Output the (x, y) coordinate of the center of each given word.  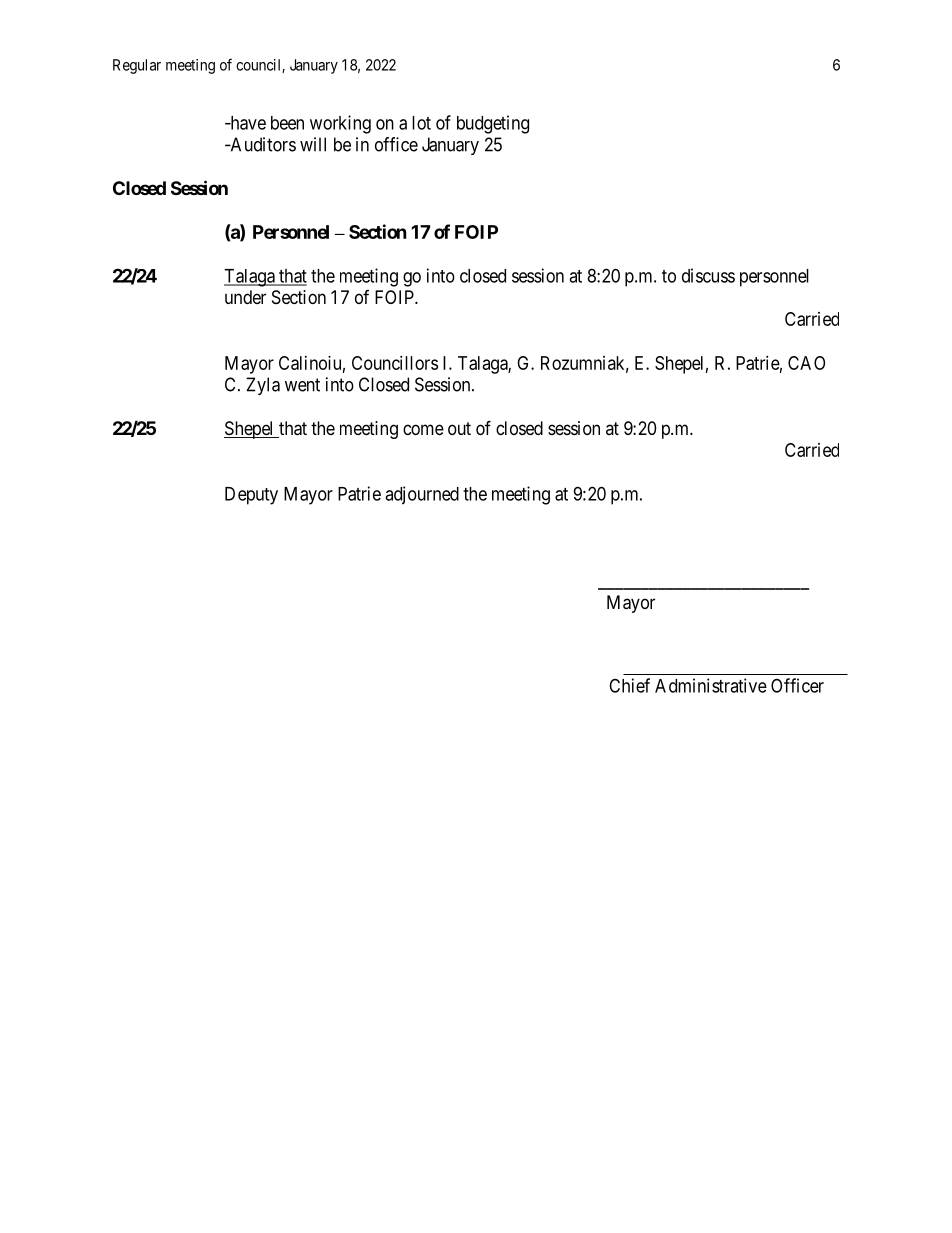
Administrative (711, 685)
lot (421, 123)
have (247, 123)
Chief (629, 685)
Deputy (251, 496)
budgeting (493, 124)
